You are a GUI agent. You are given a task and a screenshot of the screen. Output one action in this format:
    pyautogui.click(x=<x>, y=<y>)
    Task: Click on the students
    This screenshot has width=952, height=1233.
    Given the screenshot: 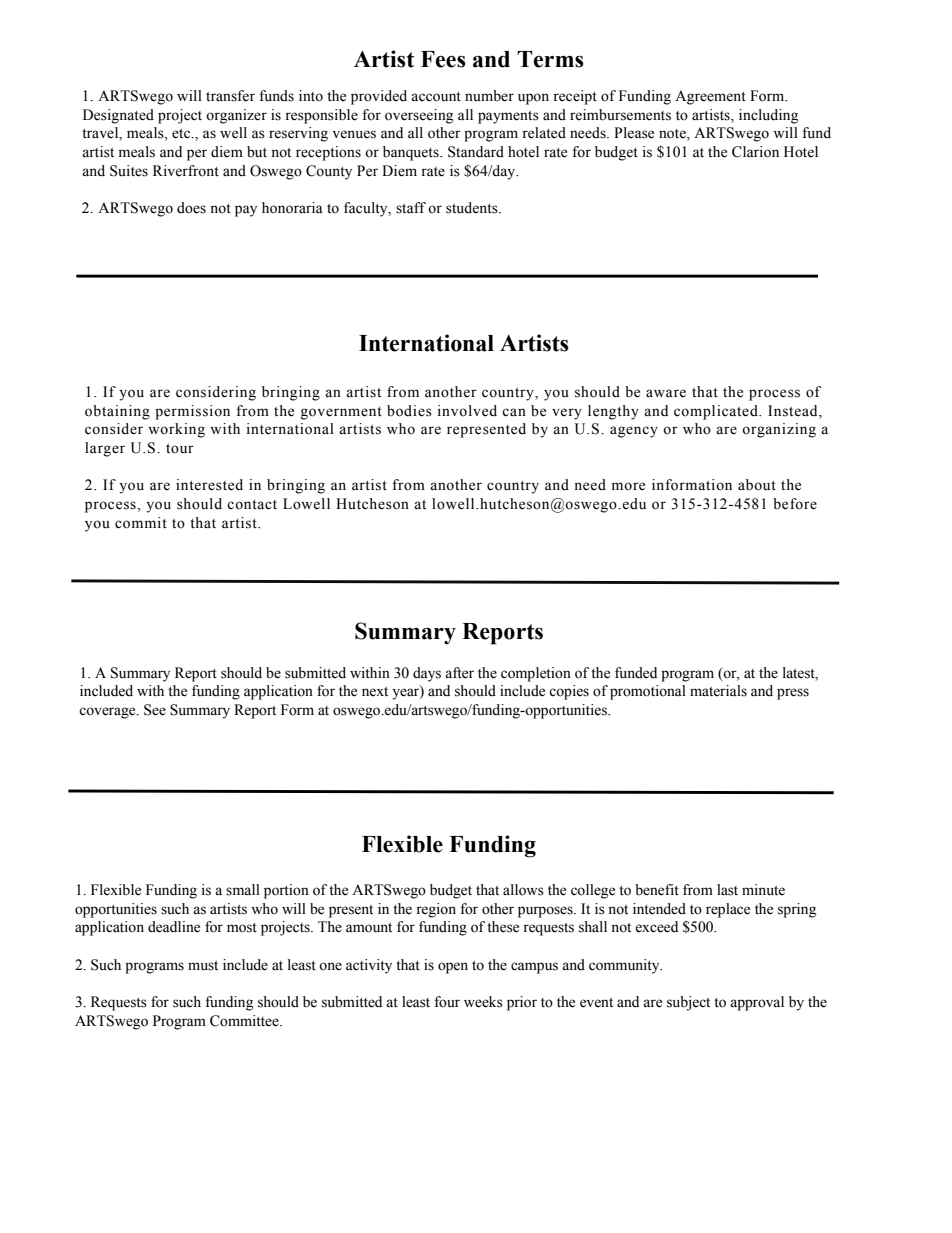 What is the action you would take?
    pyautogui.click(x=473, y=208)
